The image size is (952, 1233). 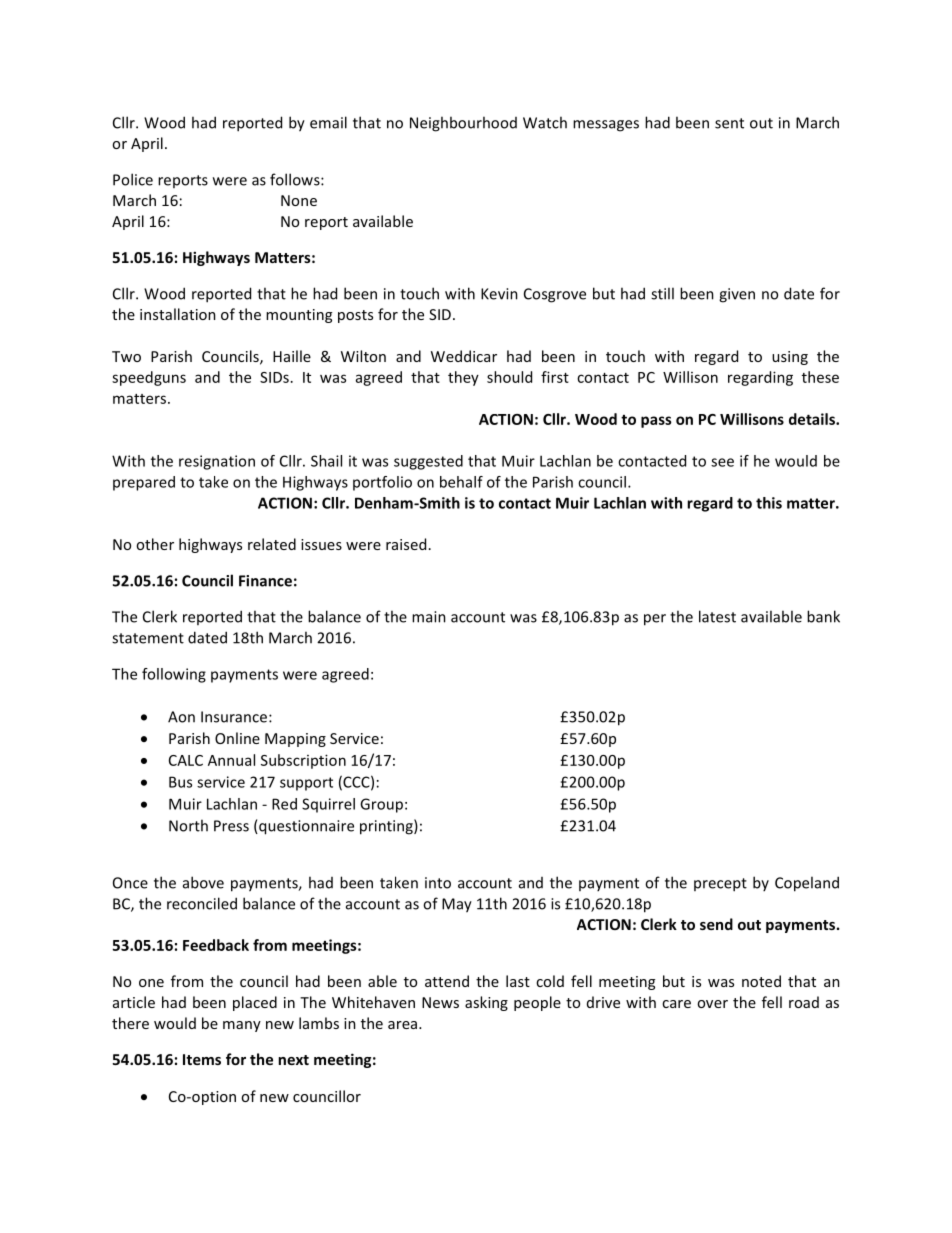 What do you see at coordinates (303, 761) in the screenshot?
I see `Subscription` at bounding box center [303, 761].
